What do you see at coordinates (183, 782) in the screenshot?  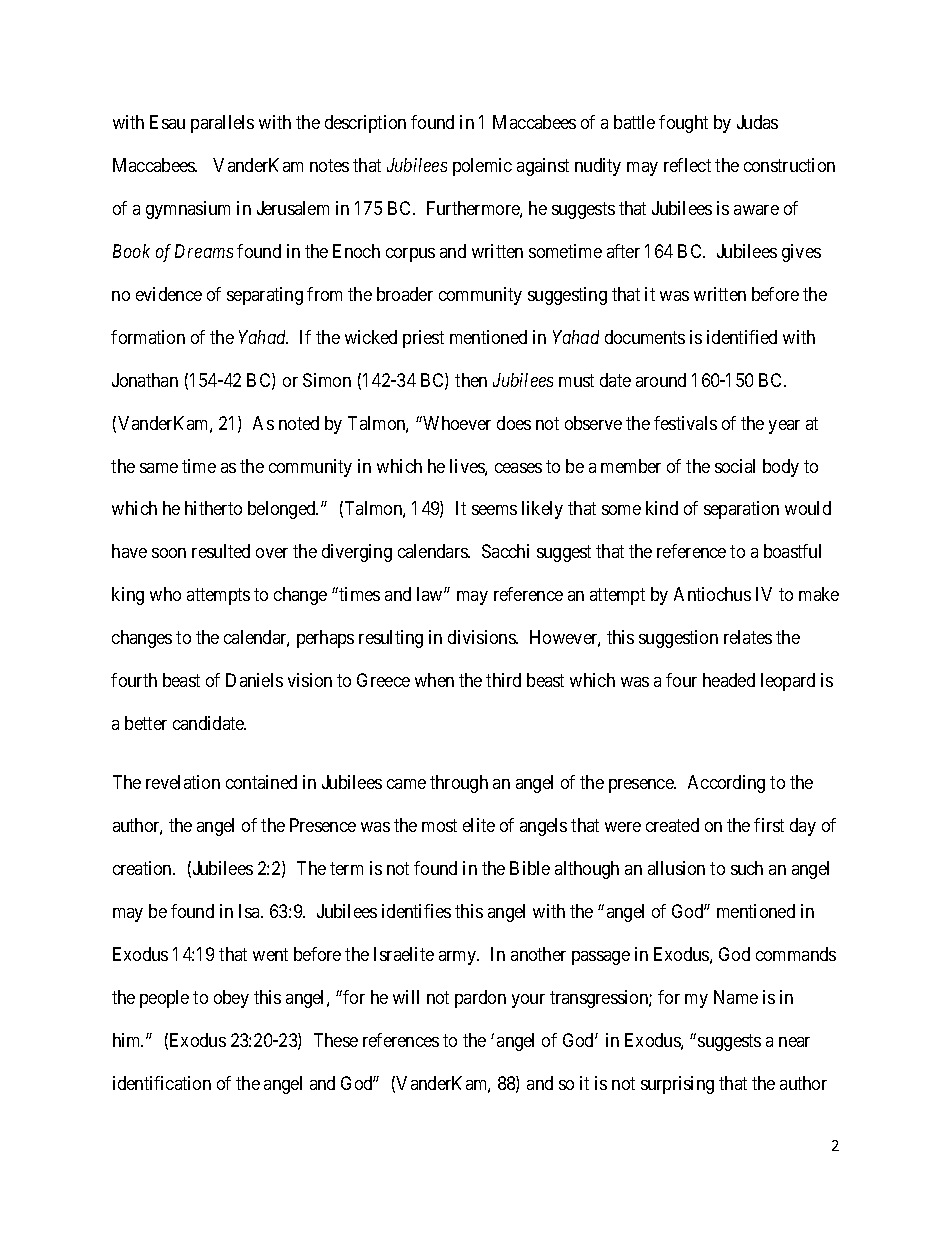 I see `revelation` at bounding box center [183, 782].
